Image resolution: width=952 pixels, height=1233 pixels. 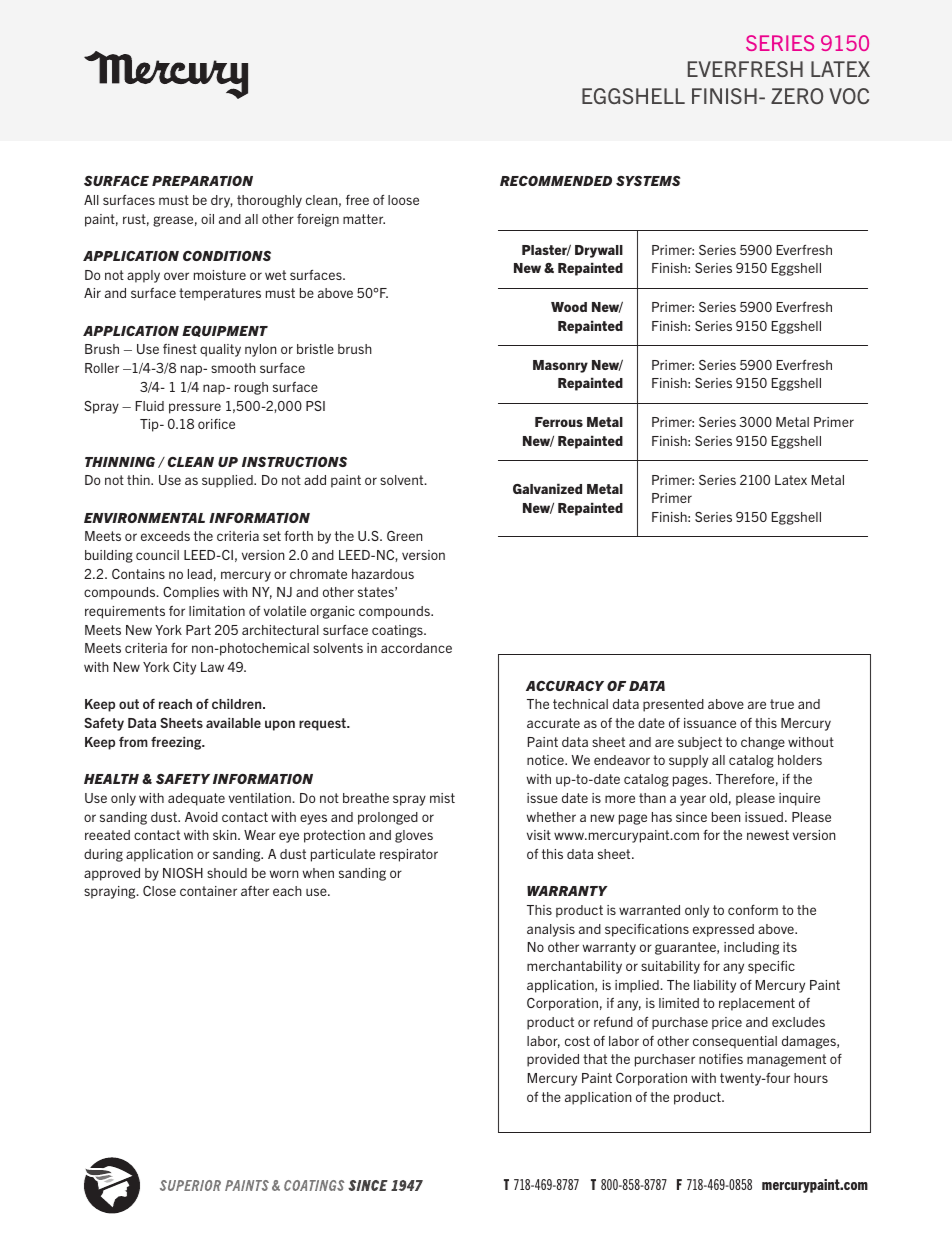 What do you see at coordinates (559, 422) in the screenshot?
I see `Ferrous` at bounding box center [559, 422].
